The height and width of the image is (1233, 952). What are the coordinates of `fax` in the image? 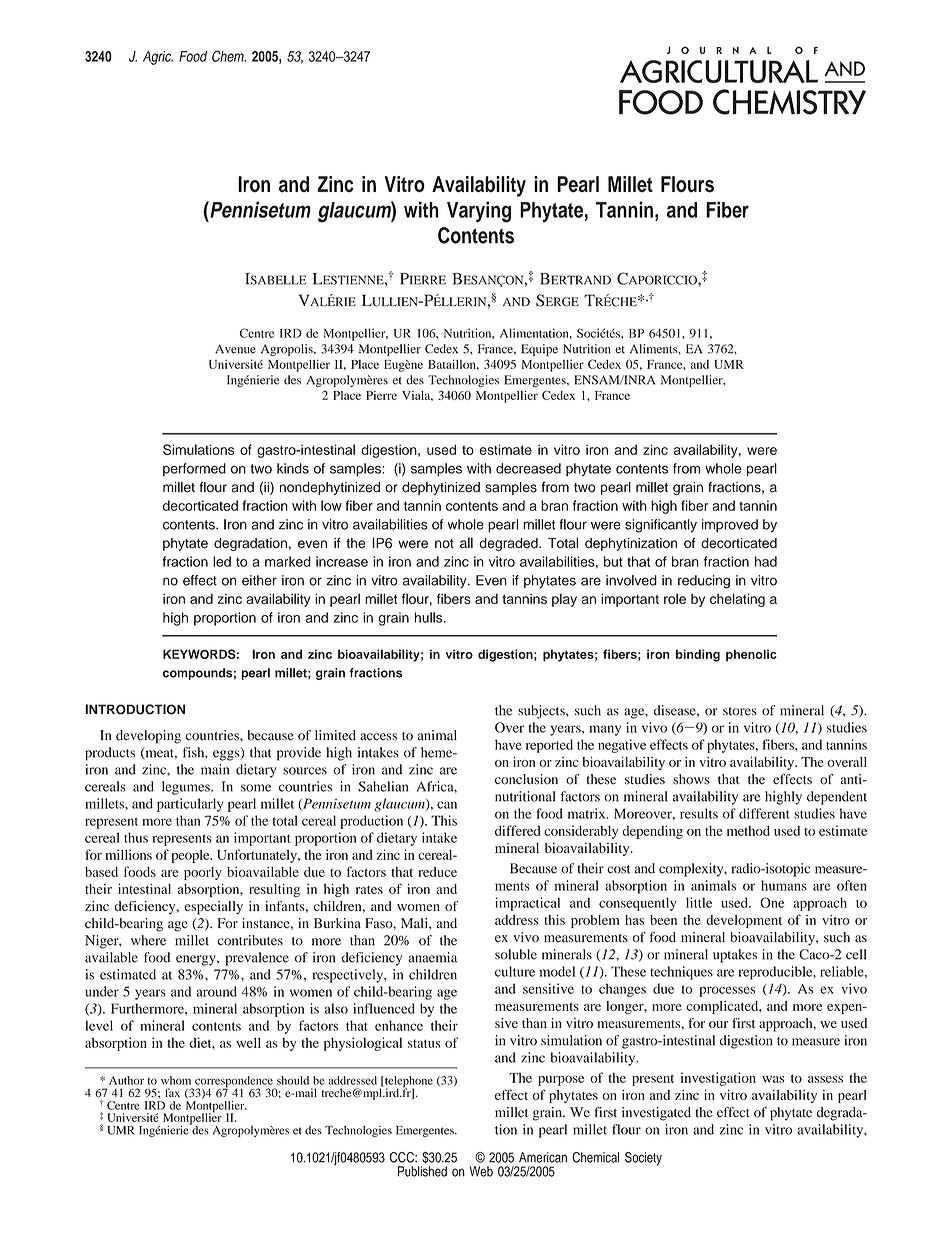 It's located at (172, 1092).
